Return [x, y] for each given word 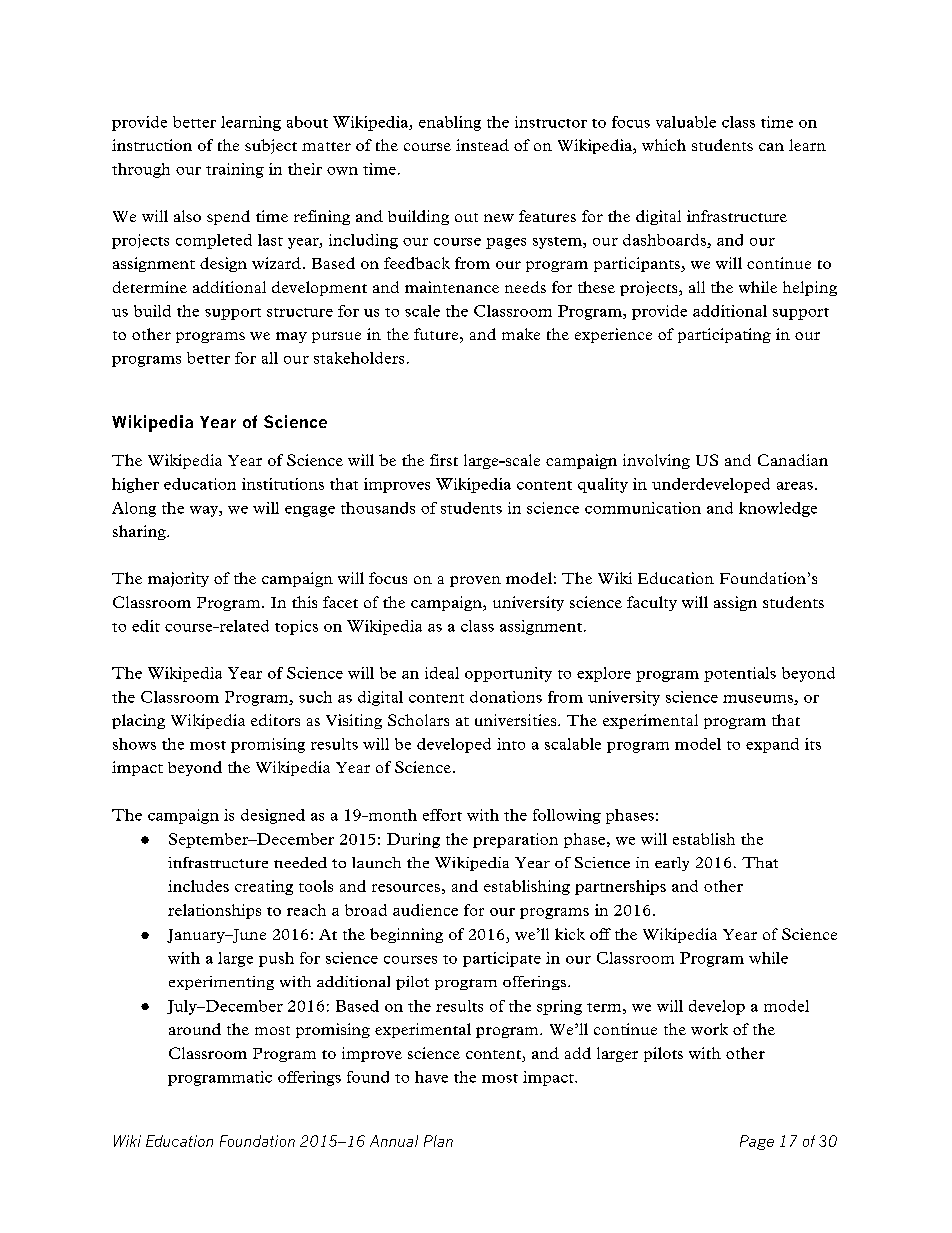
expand [772, 745]
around [195, 1029]
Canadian [793, 460]
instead [482, 145]
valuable [686, 122]
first [444, 460]
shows [134, 744]
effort [442, 815]
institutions [283, 484]
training [235, 170]
